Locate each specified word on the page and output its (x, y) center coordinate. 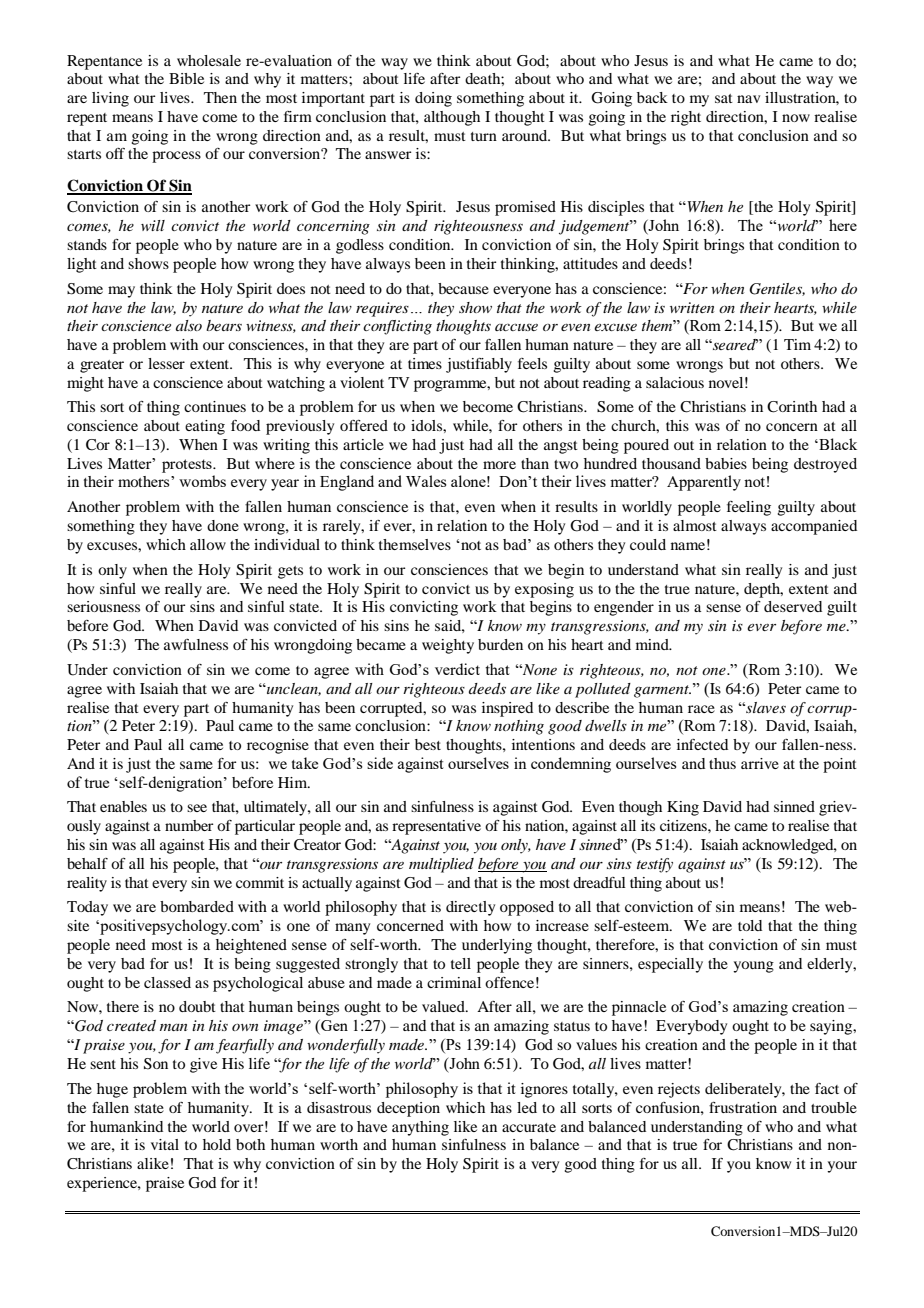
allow (208, 544)
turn (484, 136)
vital (165, 1144)
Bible (186, 78)
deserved (793, 606)
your (842, 1167)
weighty (448, 646)
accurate (529, 1127)
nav (748, 99)
